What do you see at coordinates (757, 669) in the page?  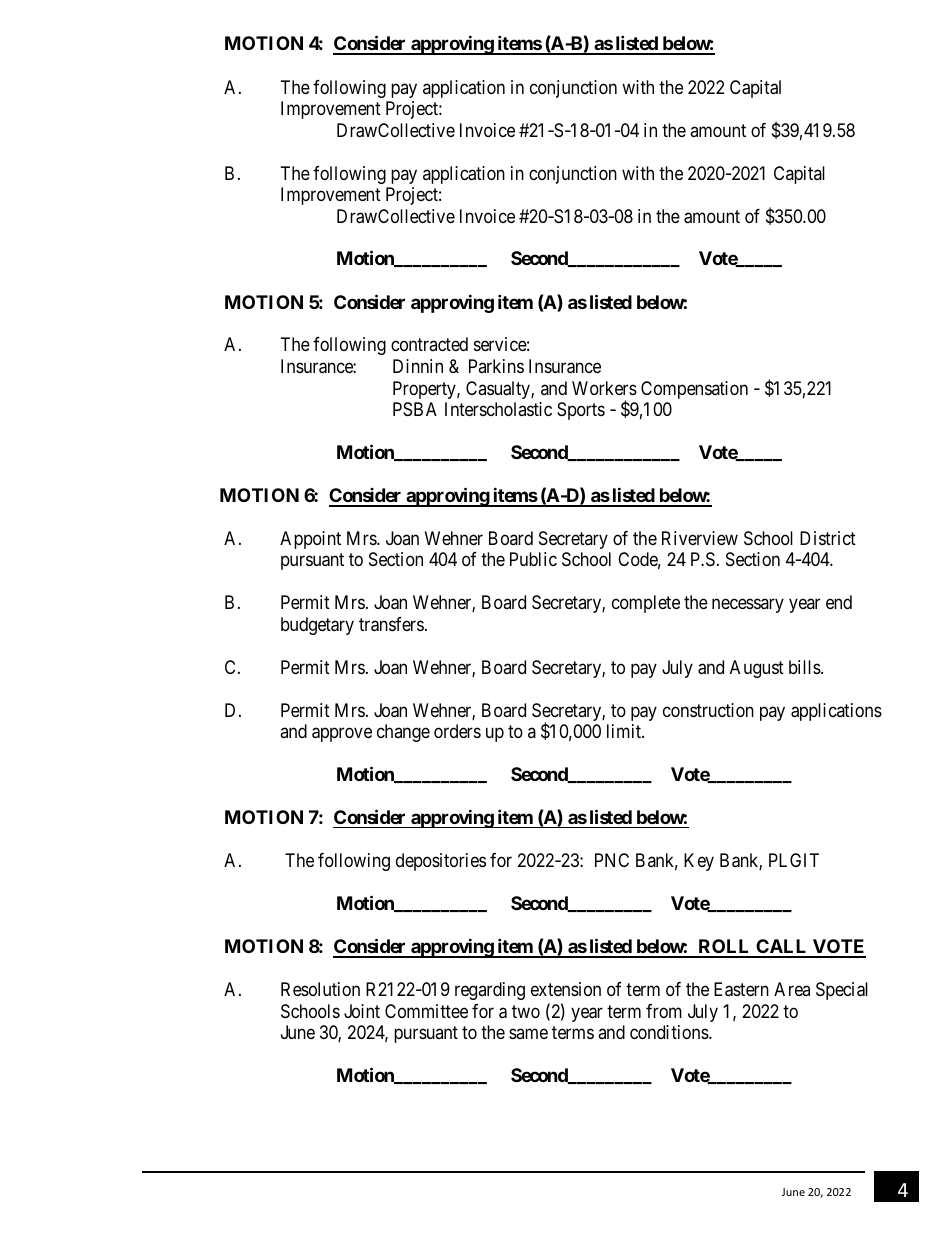 I see `August` at bounding box center [757, 669].
